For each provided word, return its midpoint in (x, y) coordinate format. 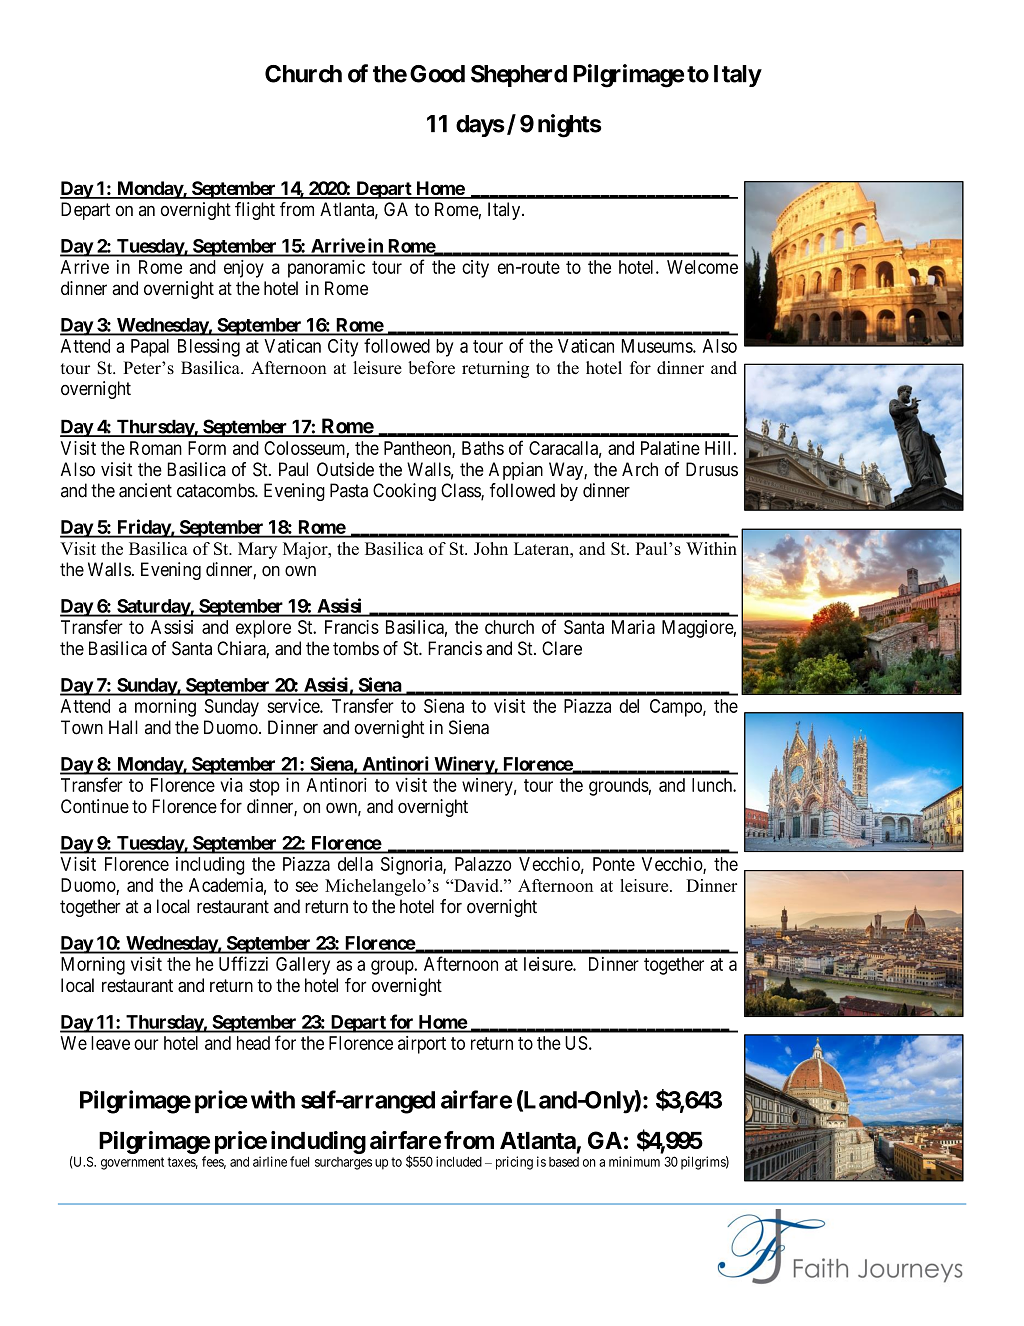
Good (437, 74)
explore (263, 629)
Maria (633, 627)
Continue (95, 806)
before (431, 367)
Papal (150, 348)
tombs (356, 648)
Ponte (614, 864)
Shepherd (519, 76)
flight (255, 211)
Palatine (670, 448)
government (132, 1163)
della (355, 864)
